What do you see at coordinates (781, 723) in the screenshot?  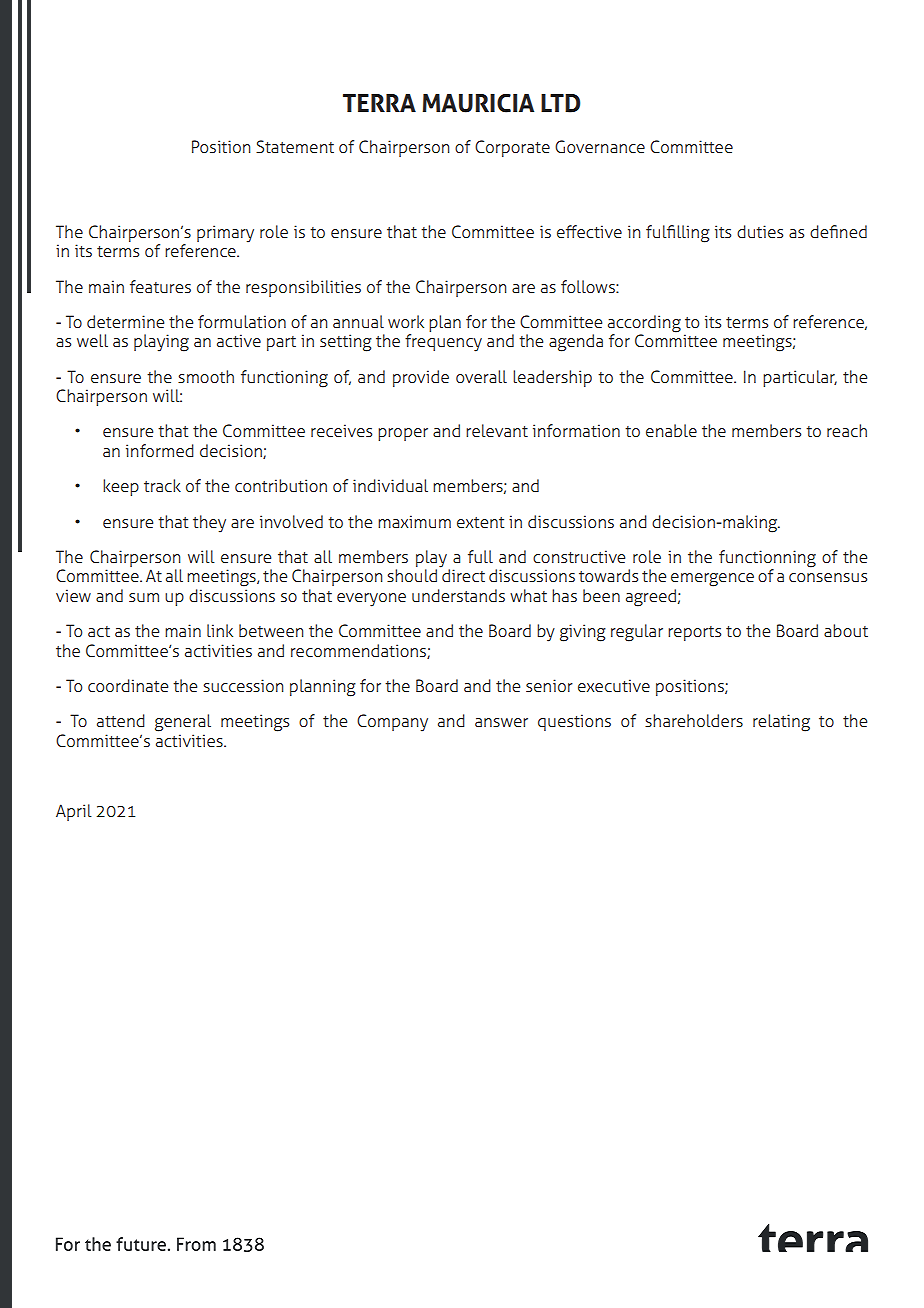 I see `relating` at bounding box center [781, 723].
